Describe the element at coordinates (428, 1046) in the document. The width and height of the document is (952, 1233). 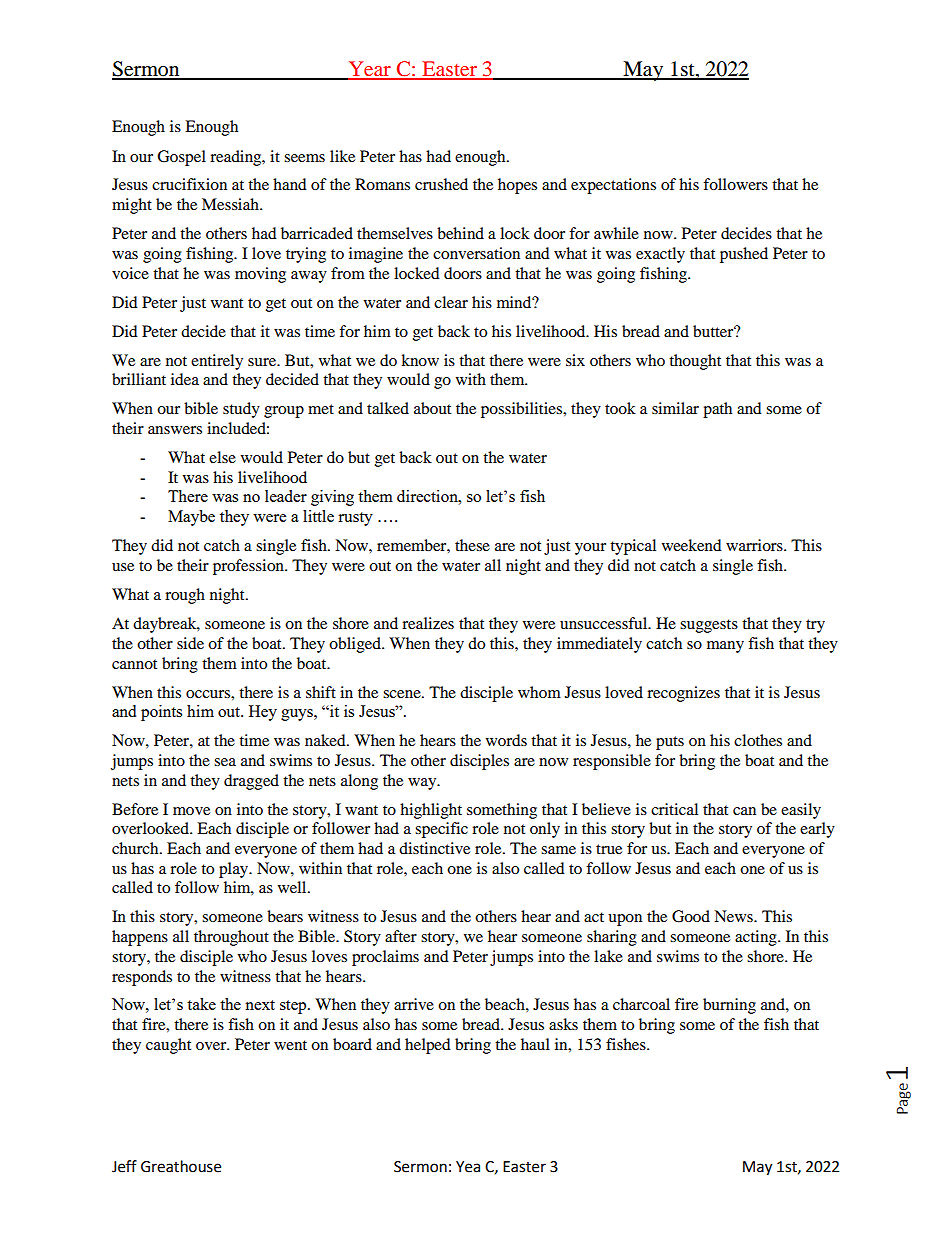
I see `helped` at that location.
